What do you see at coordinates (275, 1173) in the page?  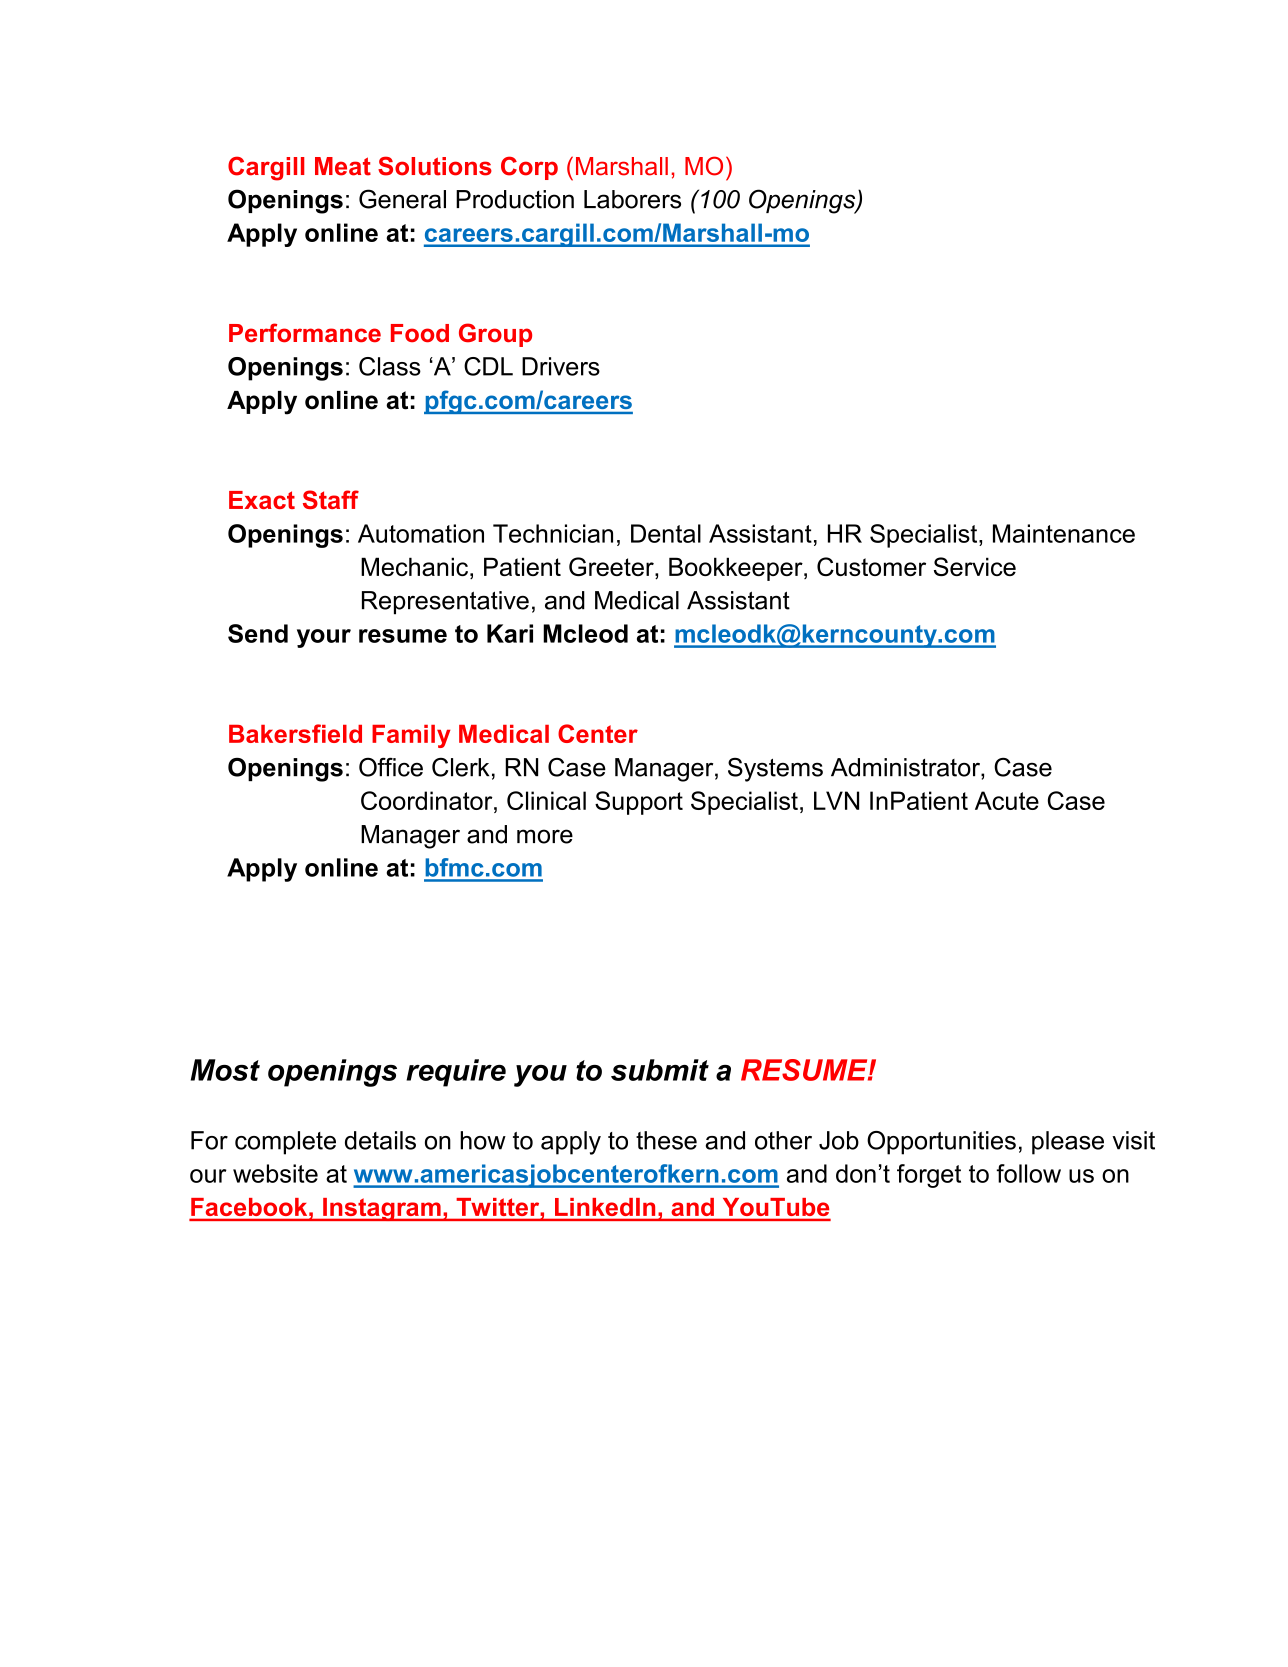 I see `website` at bounding box center [275, 1173].
